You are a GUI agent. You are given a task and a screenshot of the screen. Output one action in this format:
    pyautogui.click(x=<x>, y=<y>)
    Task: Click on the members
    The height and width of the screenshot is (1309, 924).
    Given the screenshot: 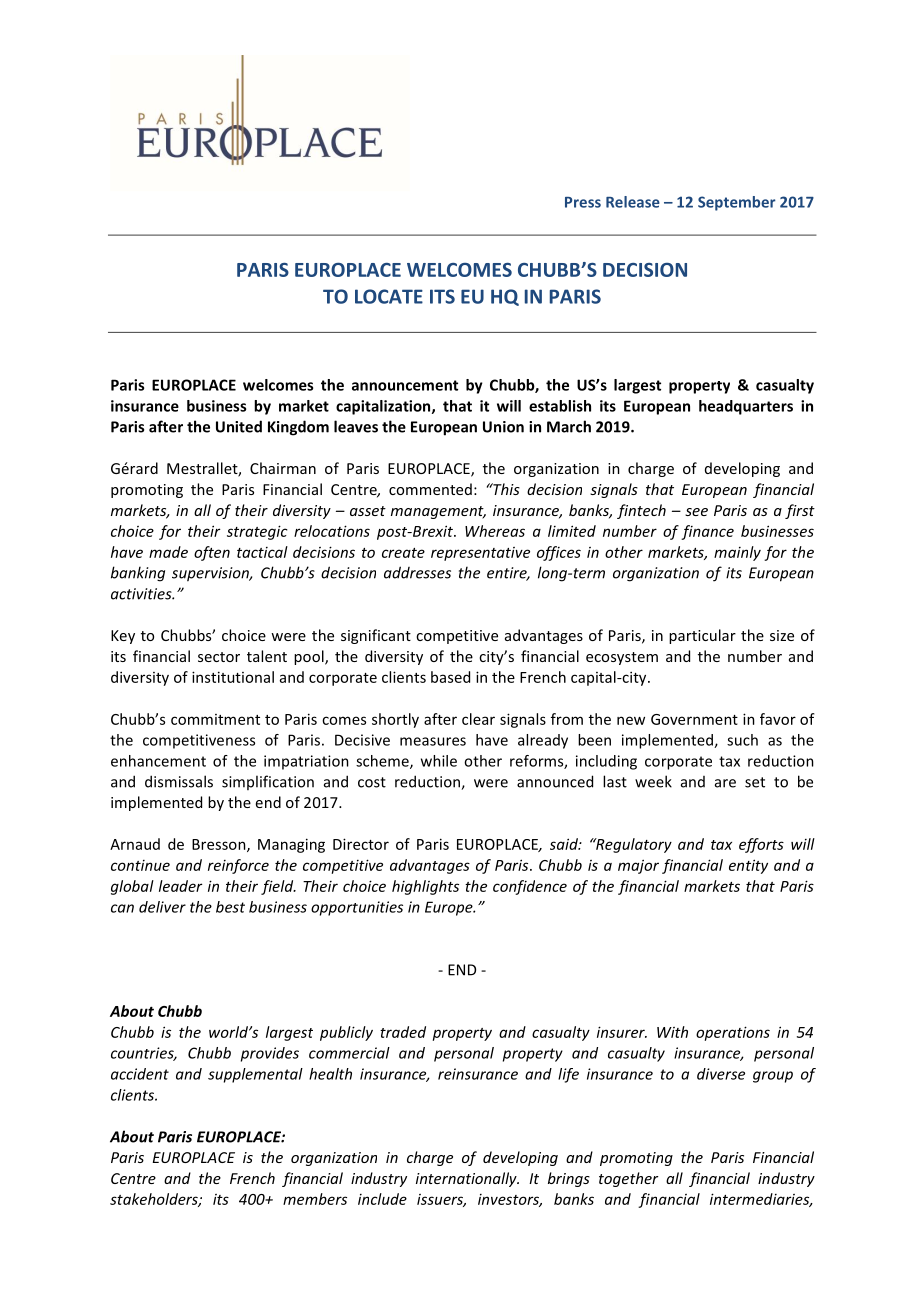 What is the action you would take?
    pyautogui.click(x=315, y=1199)
